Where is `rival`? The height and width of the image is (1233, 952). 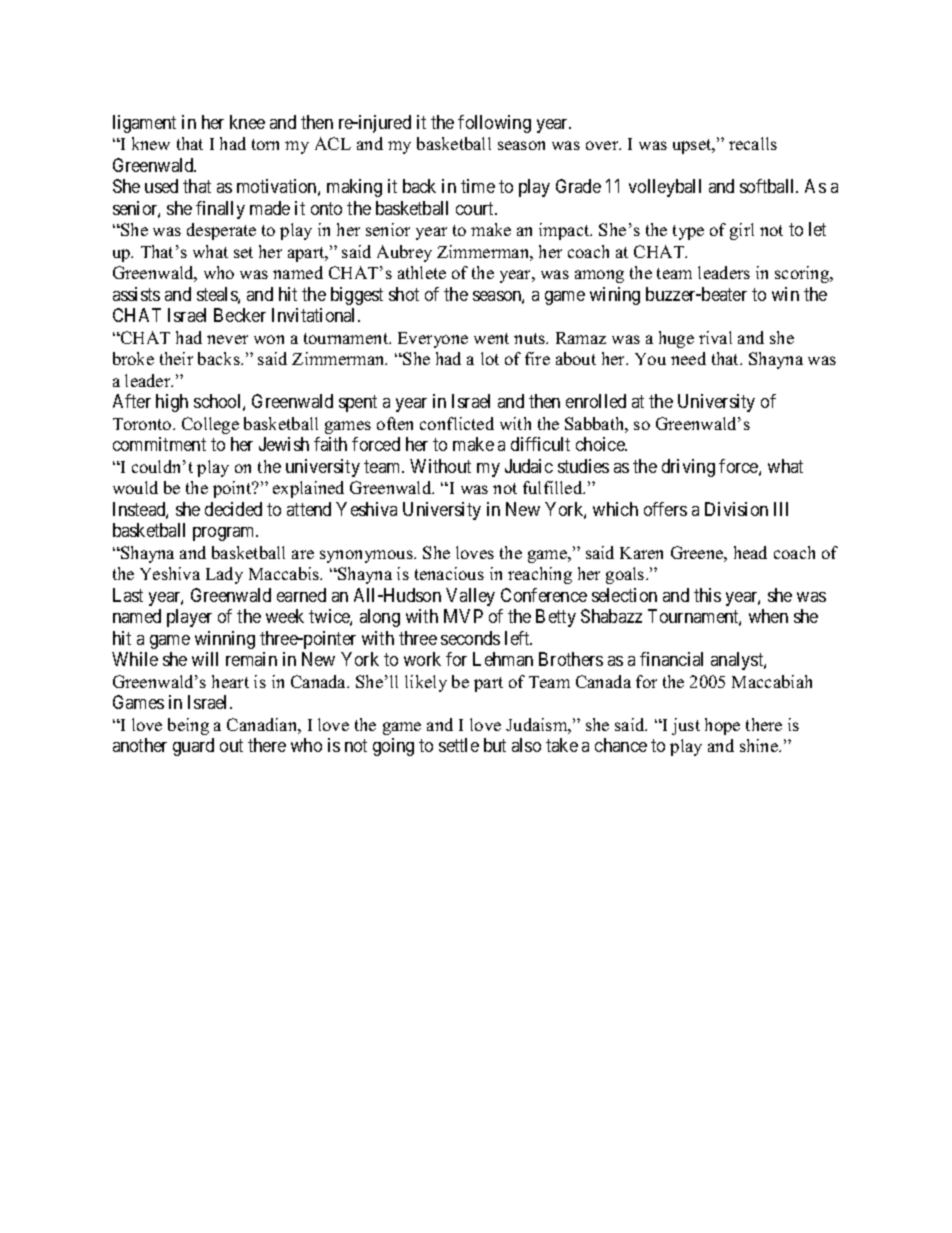 rival is located at coordinates (715, 337).
